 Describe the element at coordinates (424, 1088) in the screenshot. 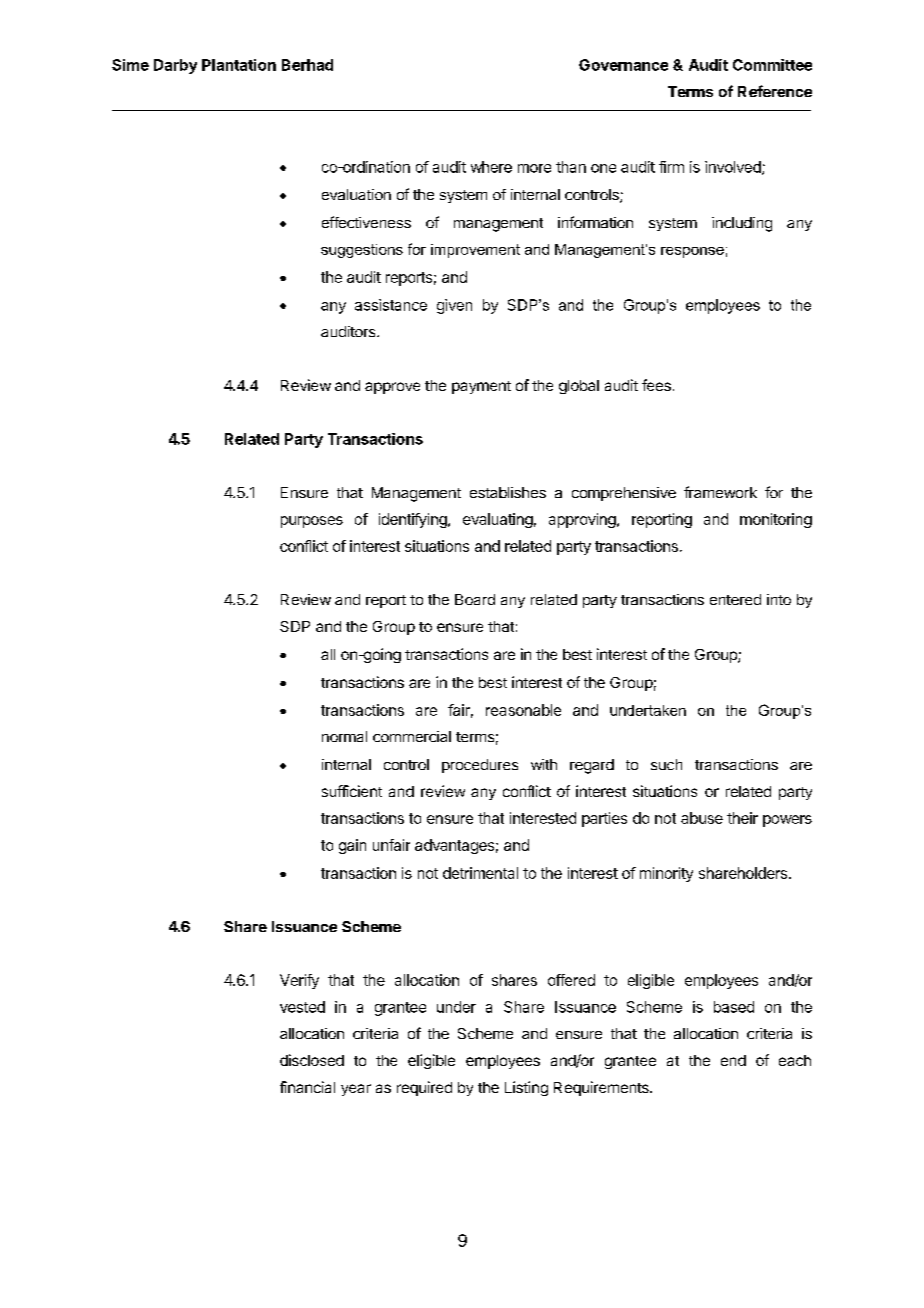

I see `required` at that location.
